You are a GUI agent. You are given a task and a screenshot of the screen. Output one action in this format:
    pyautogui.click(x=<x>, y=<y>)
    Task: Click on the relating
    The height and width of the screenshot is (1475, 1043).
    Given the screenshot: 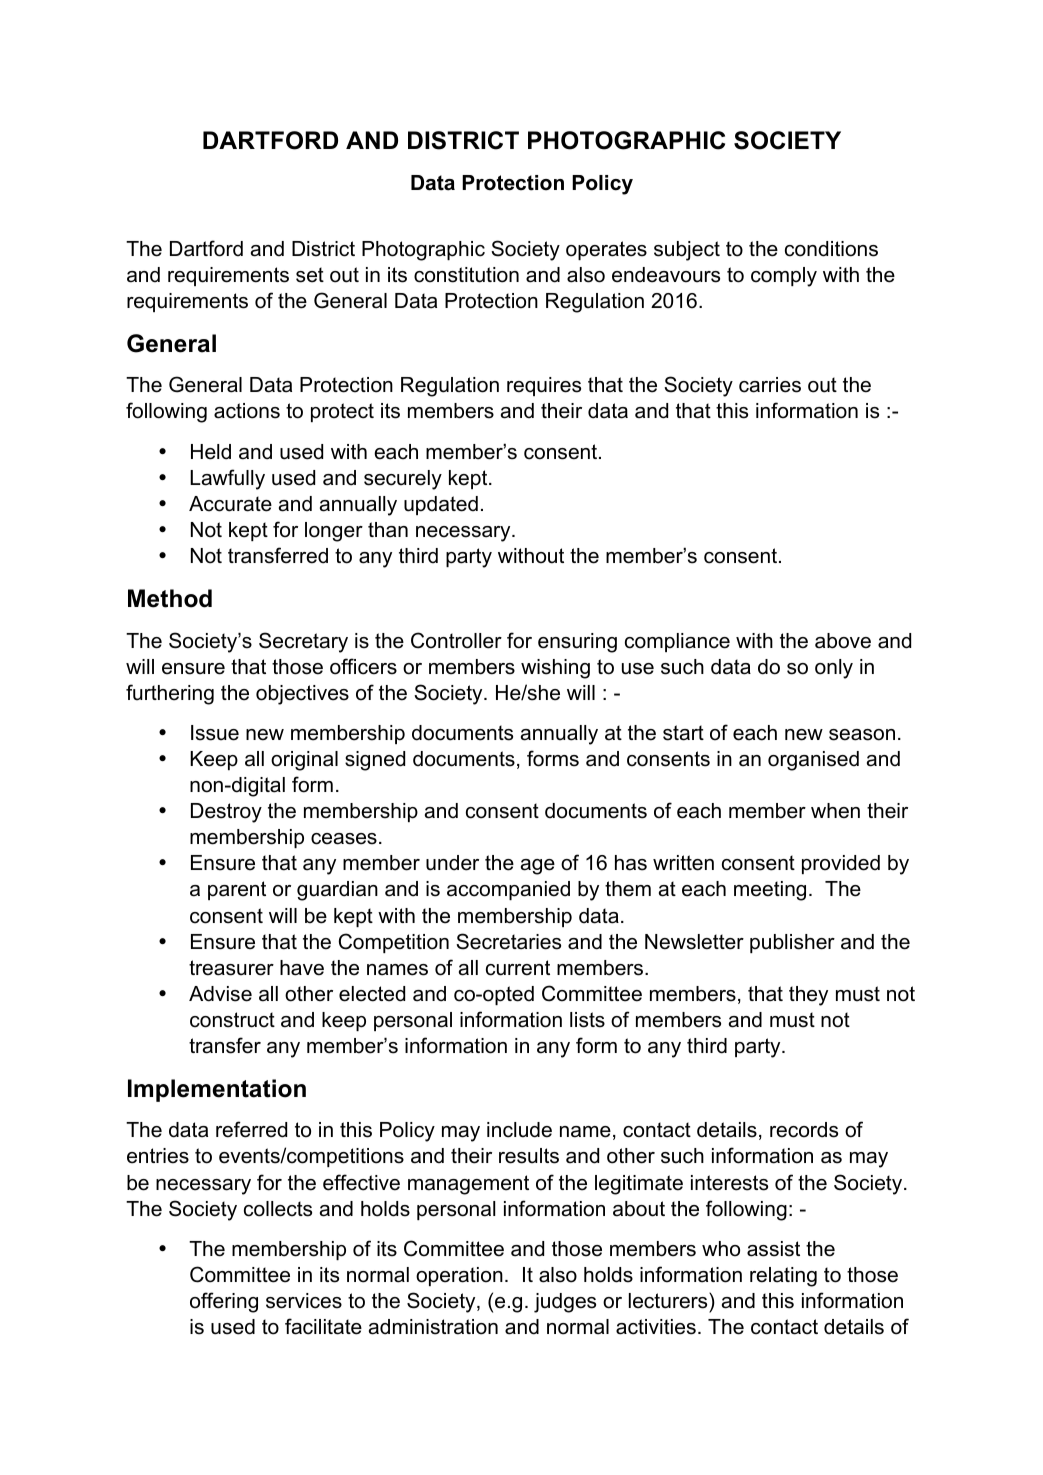 What is the action you would take?
    pyautogui.click(x=783, y=1277)
